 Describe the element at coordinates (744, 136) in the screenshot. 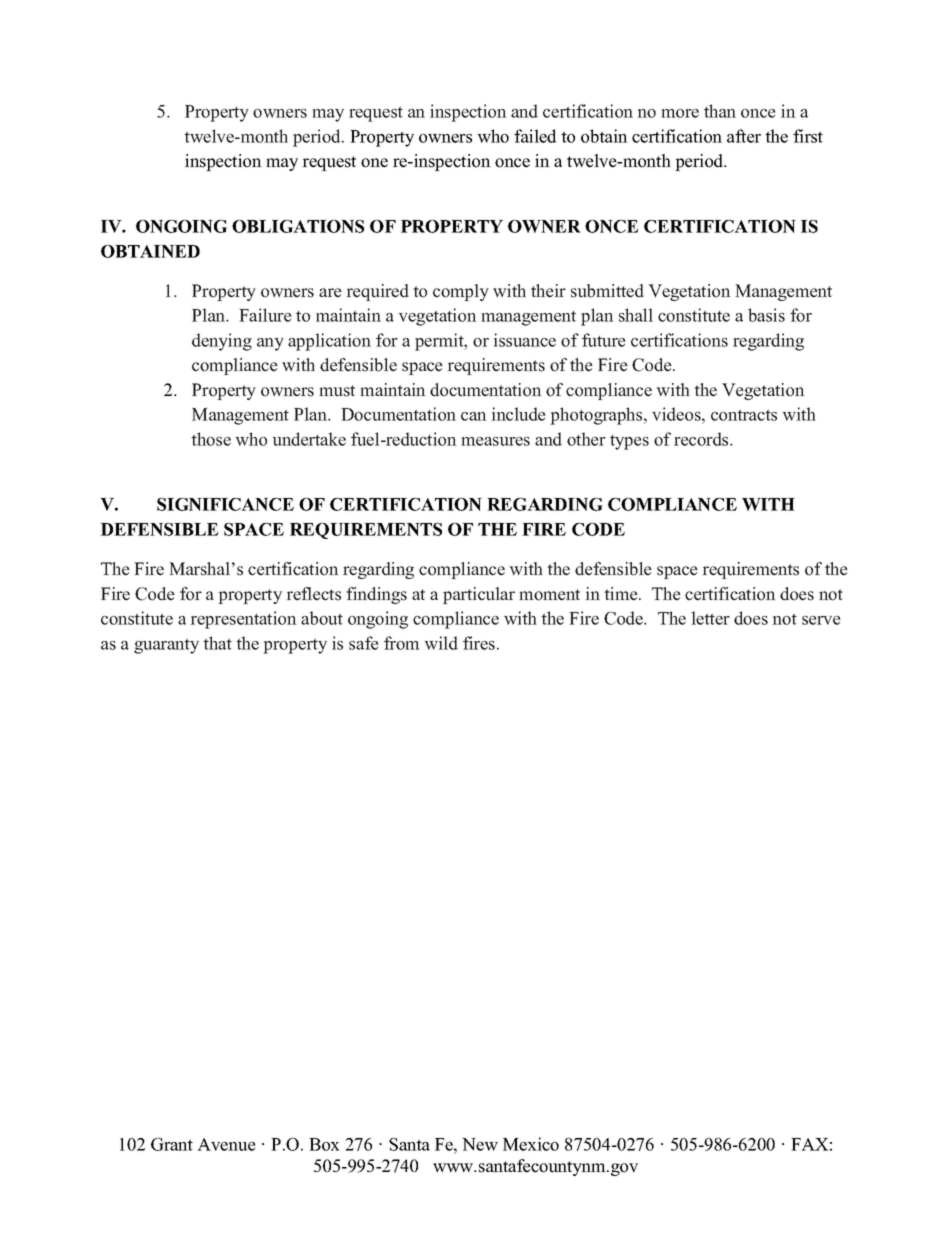

I see `after` at that location.
